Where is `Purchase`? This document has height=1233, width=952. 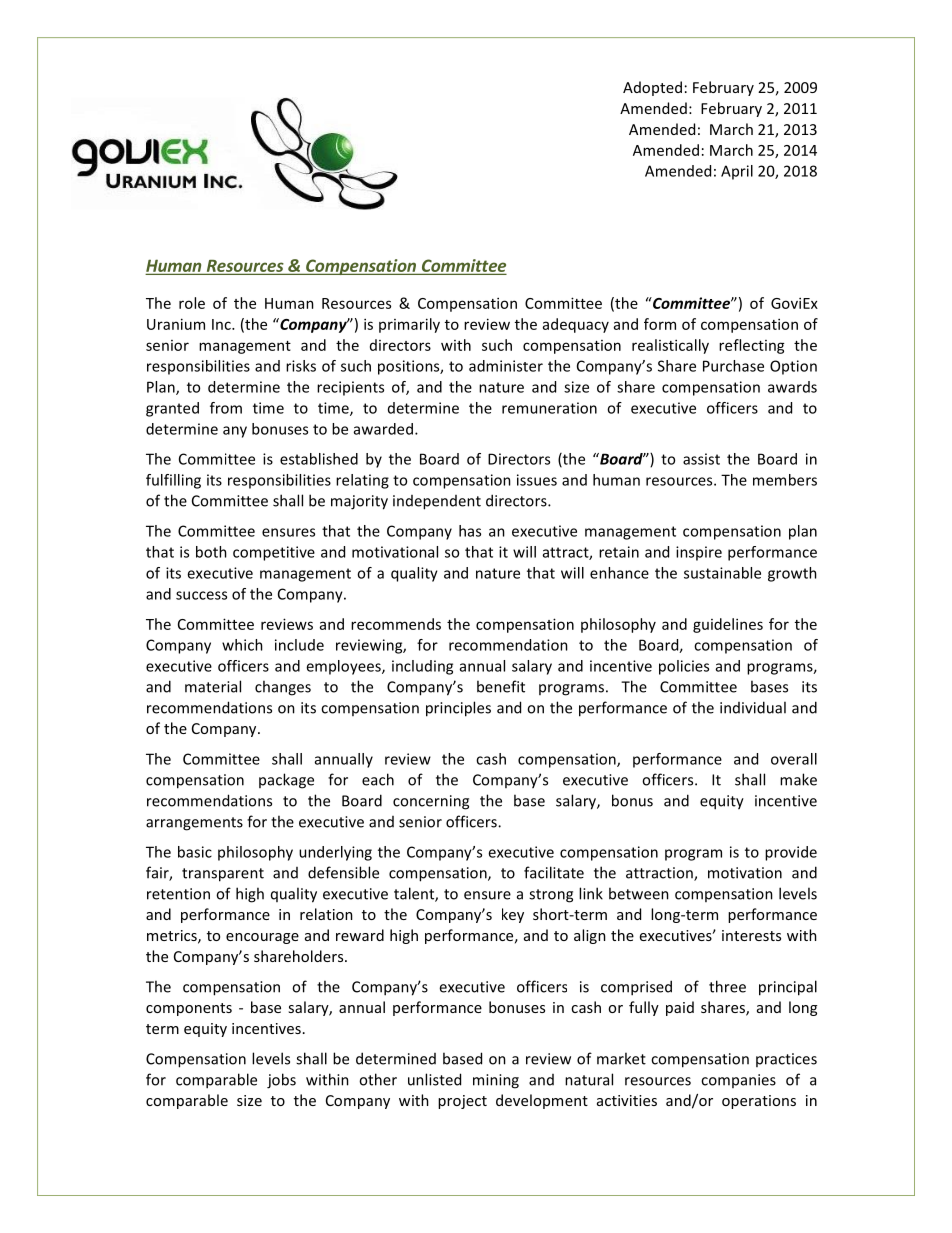 Purchase is located at coordinates (733, 366).
